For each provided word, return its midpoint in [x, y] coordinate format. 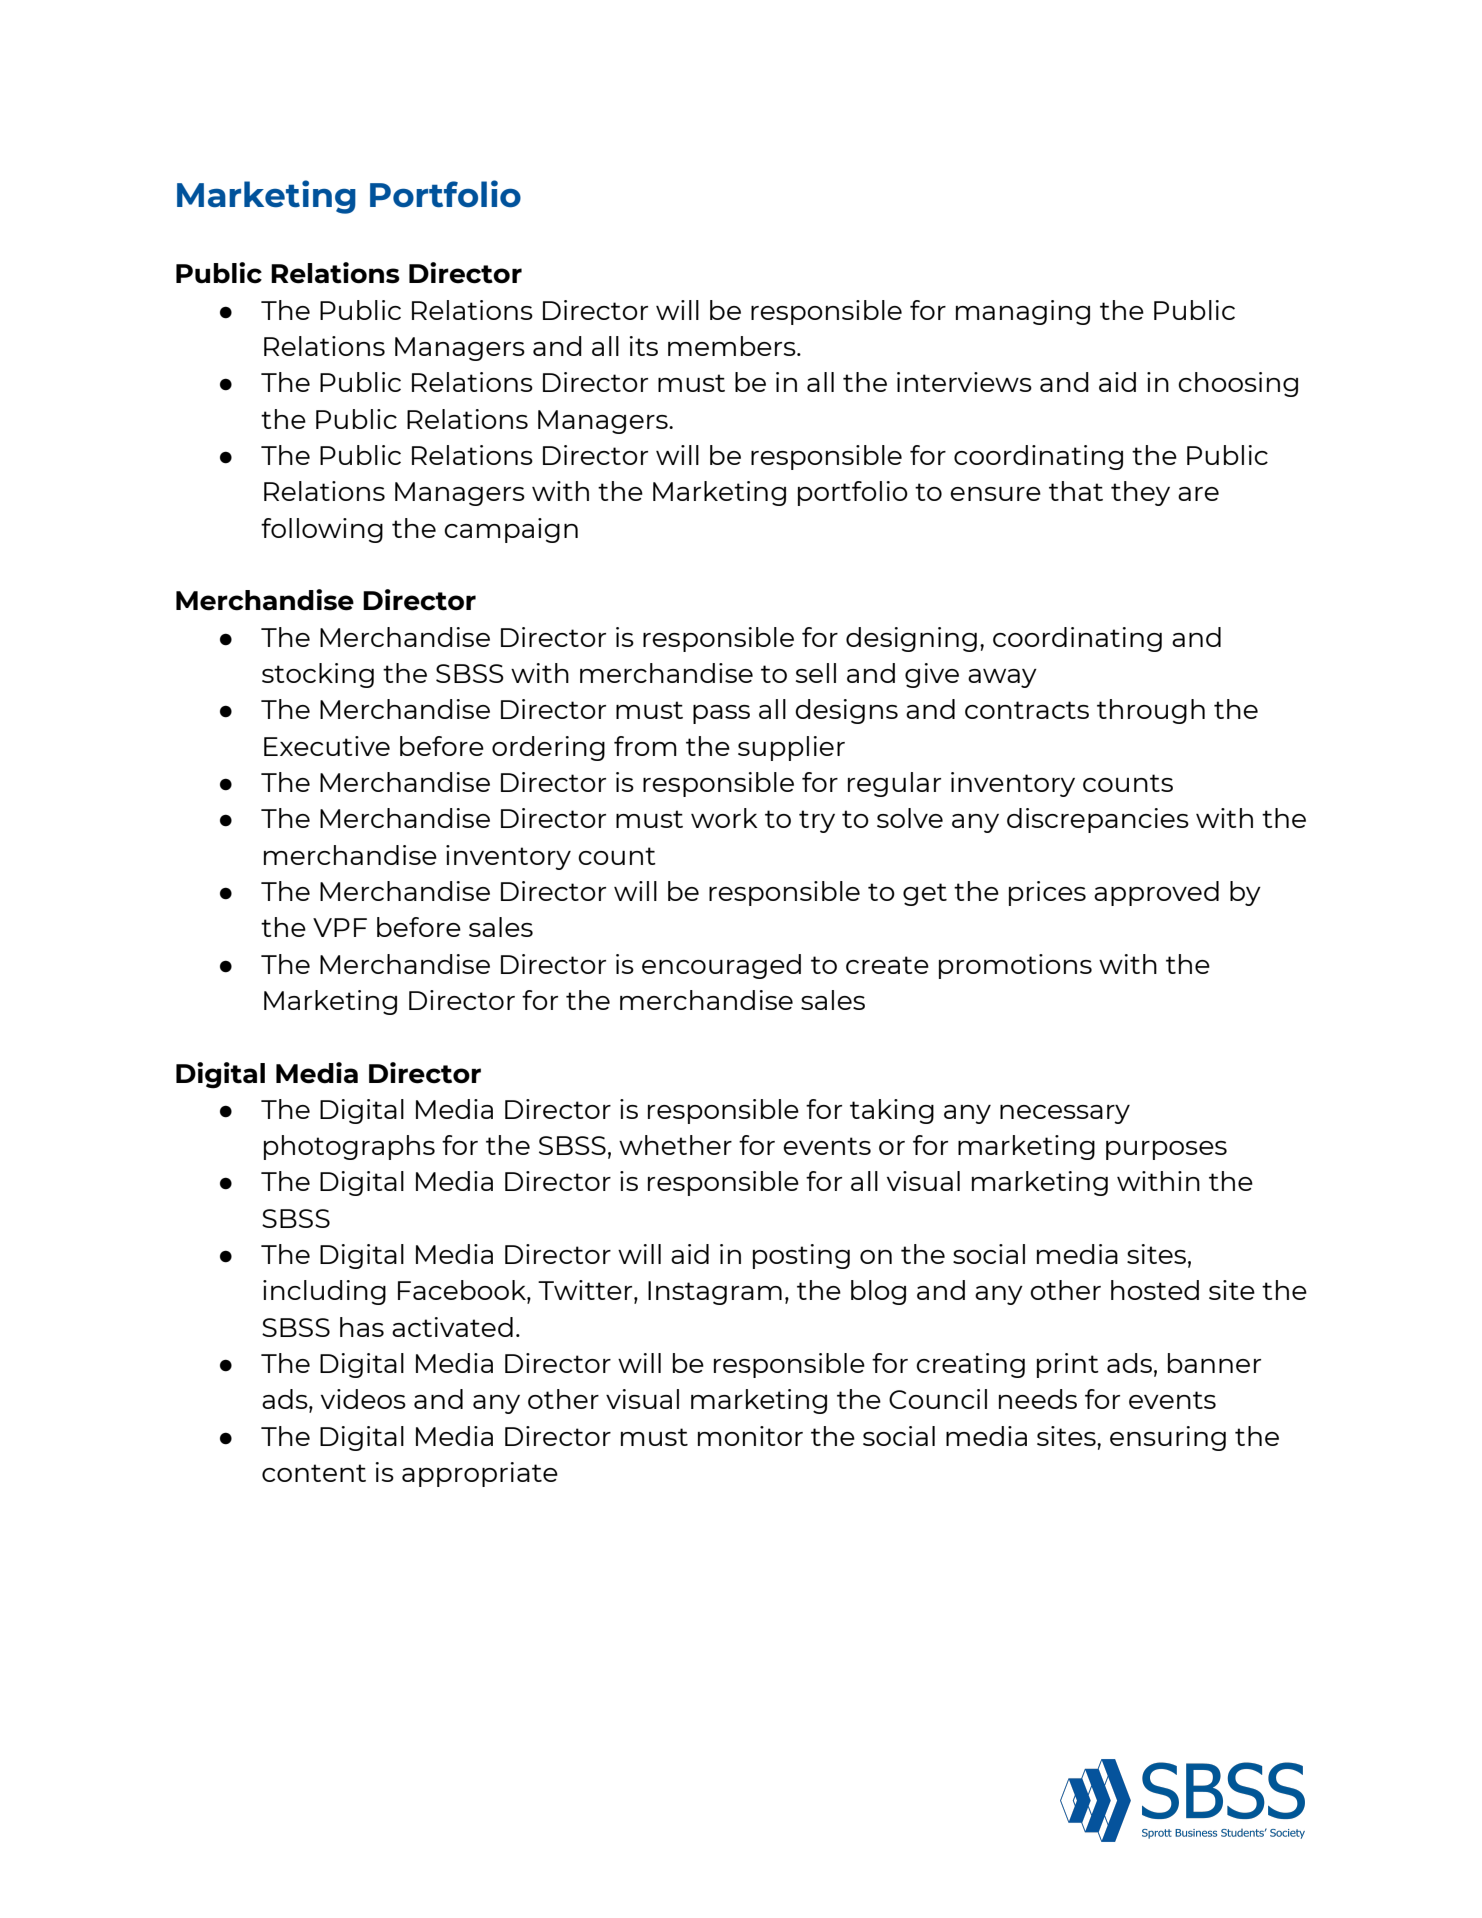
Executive [327, 746]
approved [1156, 893]
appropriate [480, 1474]
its [643, 346]
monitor [750, 1436]
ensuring [1168, 1438]
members [733, 346]
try [817, 821]
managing [1023, 312]
